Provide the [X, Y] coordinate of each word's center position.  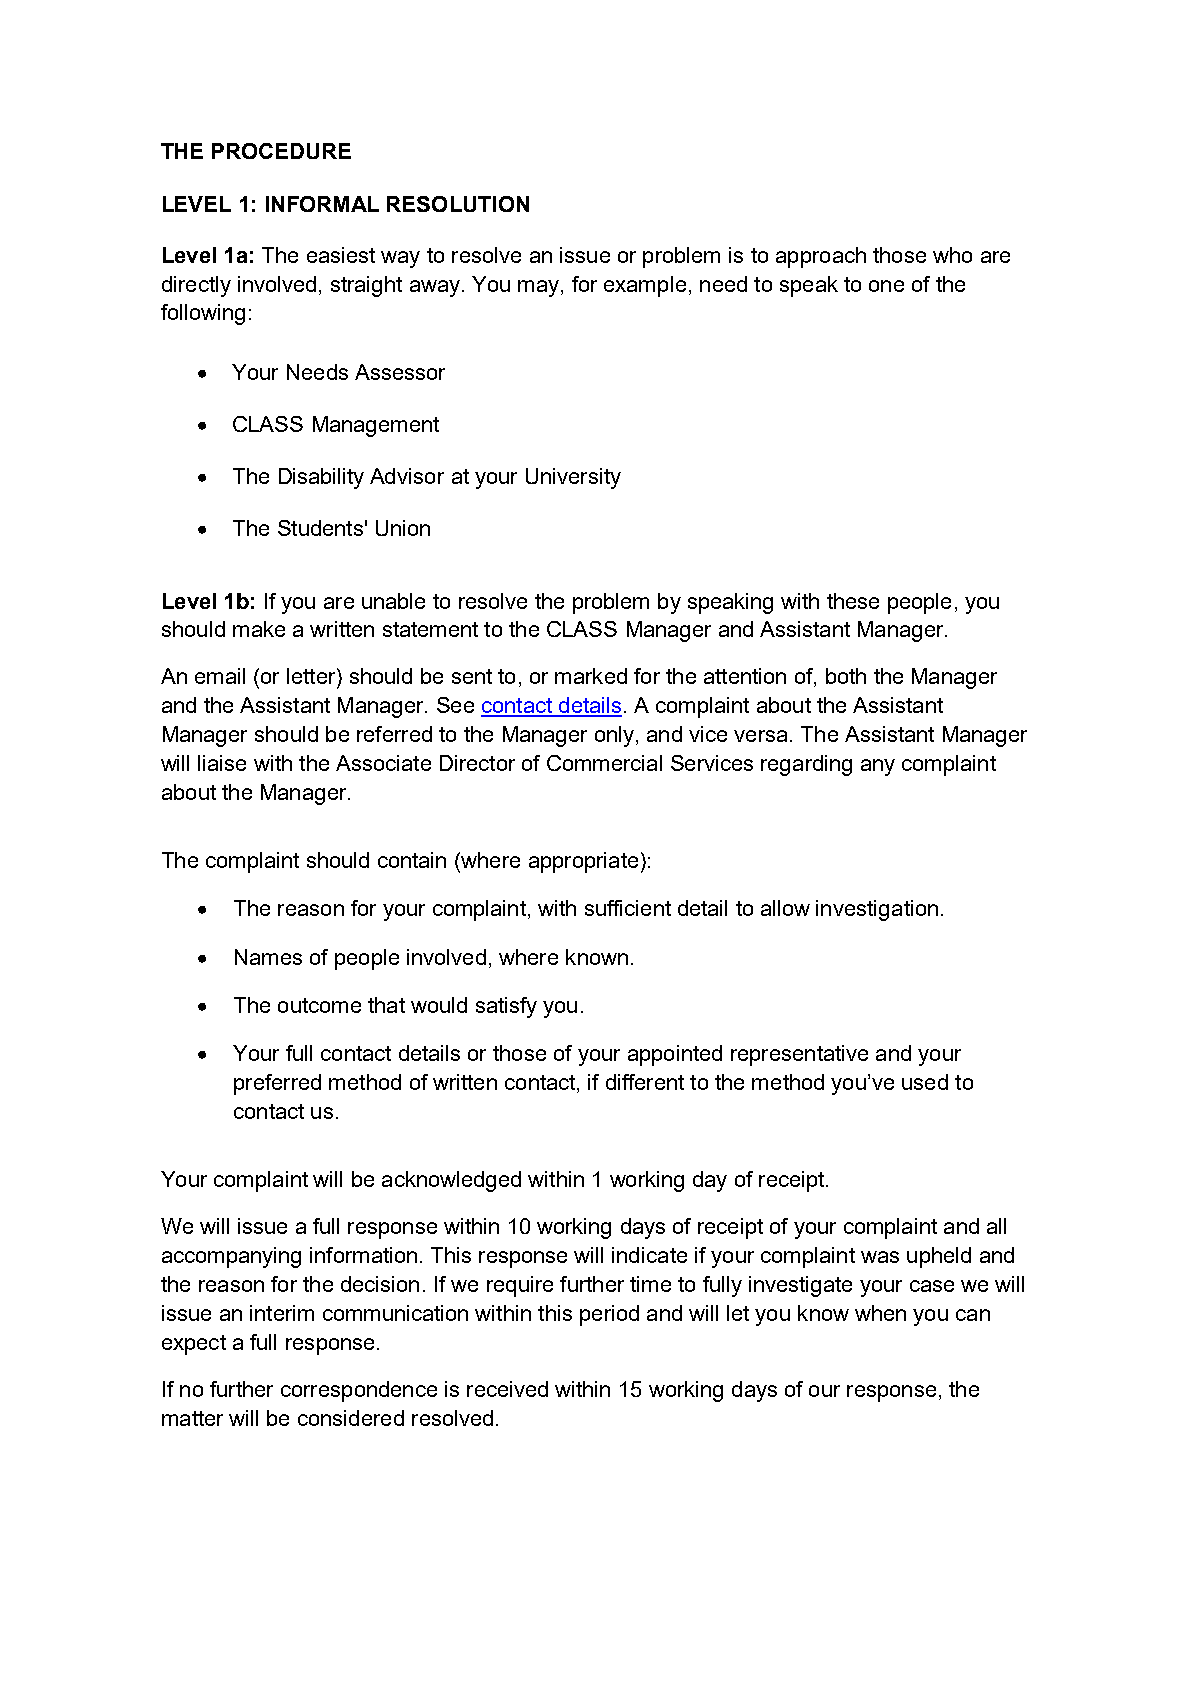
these [853, 601]
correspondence [359, 1391]
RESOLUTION [458, 204]
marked [591, 676]
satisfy [506, 1007]
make [259, 629]
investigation [877, 910]
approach [821, 257]
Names [268, 957]
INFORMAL [322, 204]
